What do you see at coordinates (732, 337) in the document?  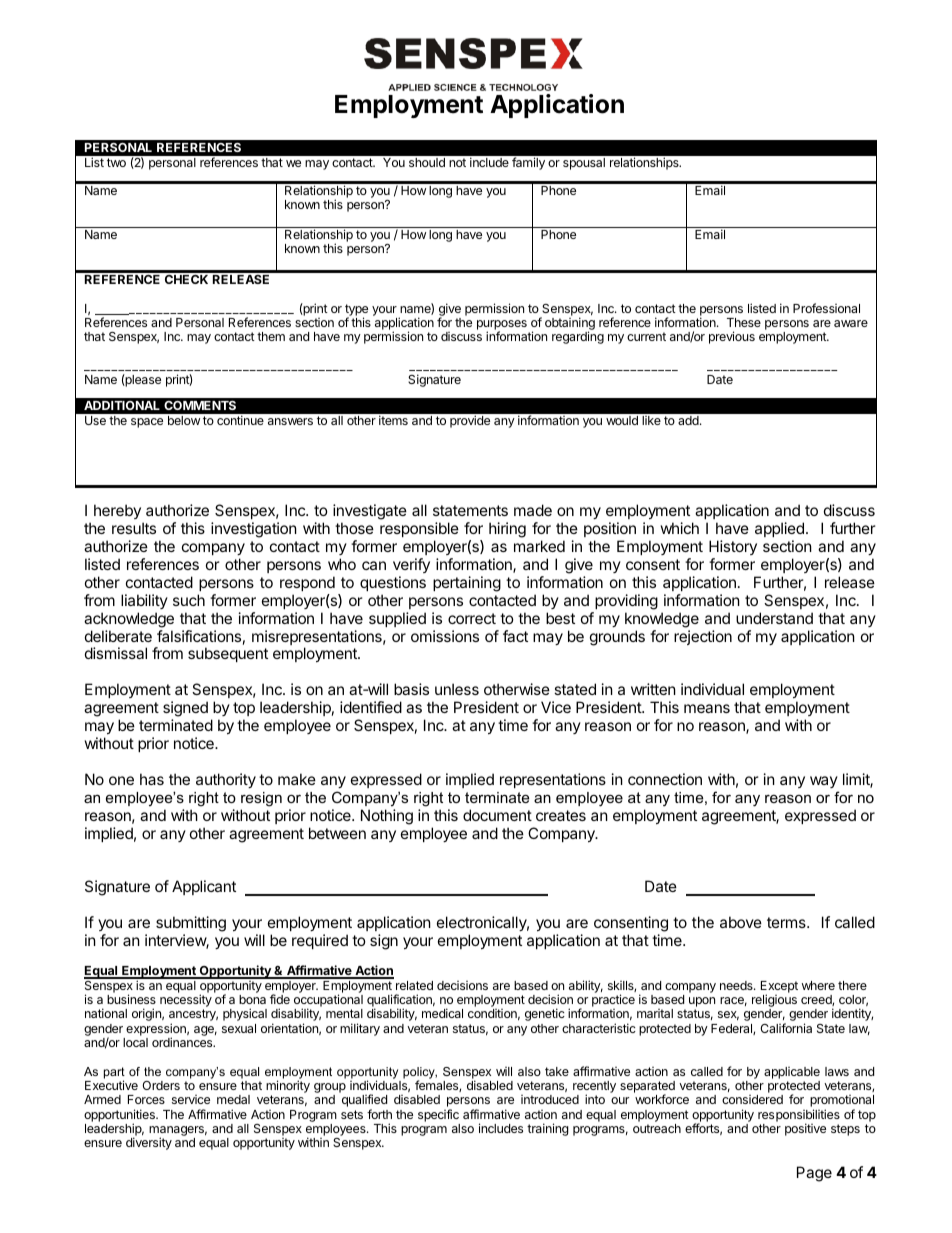 I see `previous` at bounding box center [732, 337].
